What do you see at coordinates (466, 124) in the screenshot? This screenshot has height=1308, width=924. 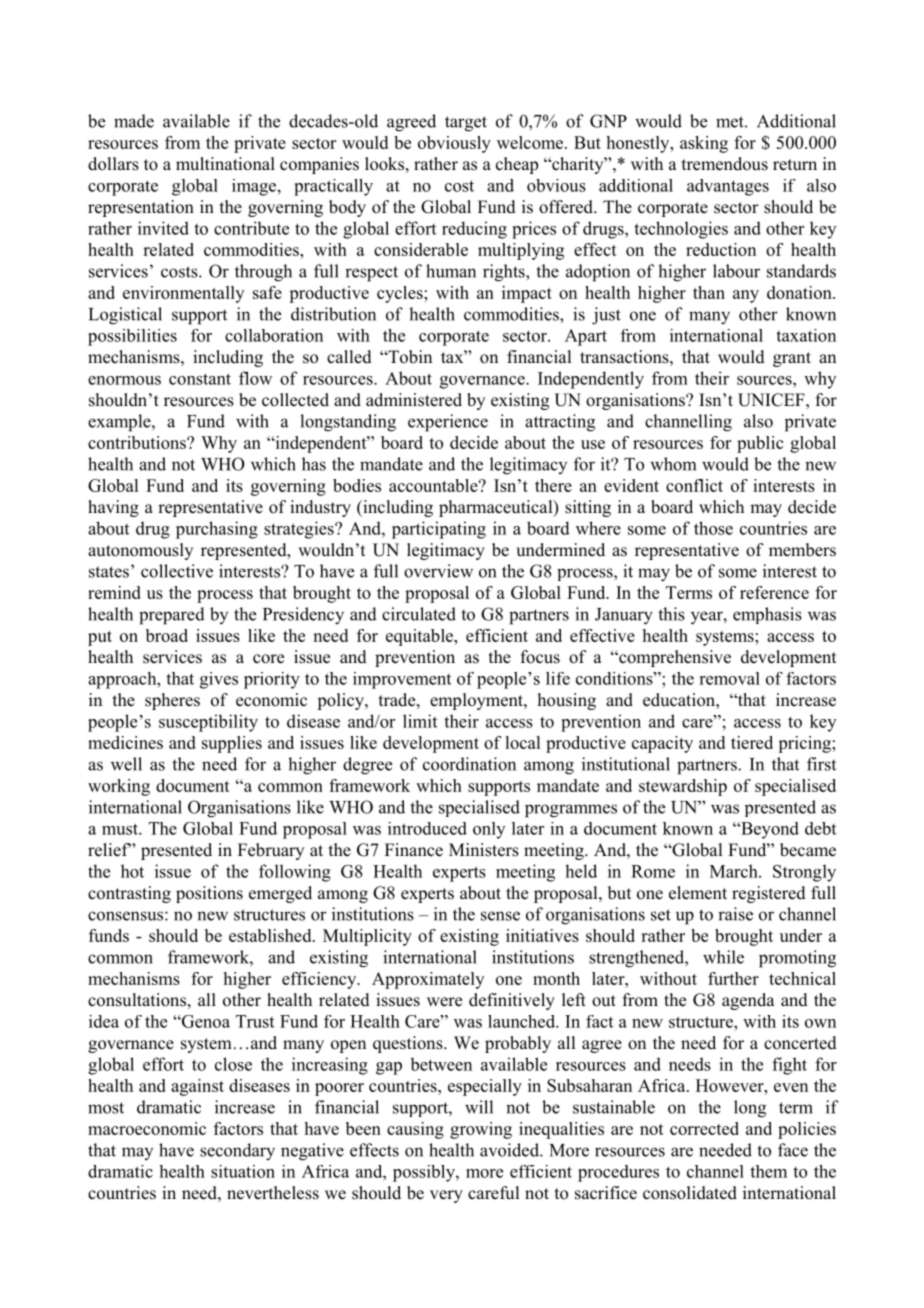 I see `target` at bounding box center [466, 124].
